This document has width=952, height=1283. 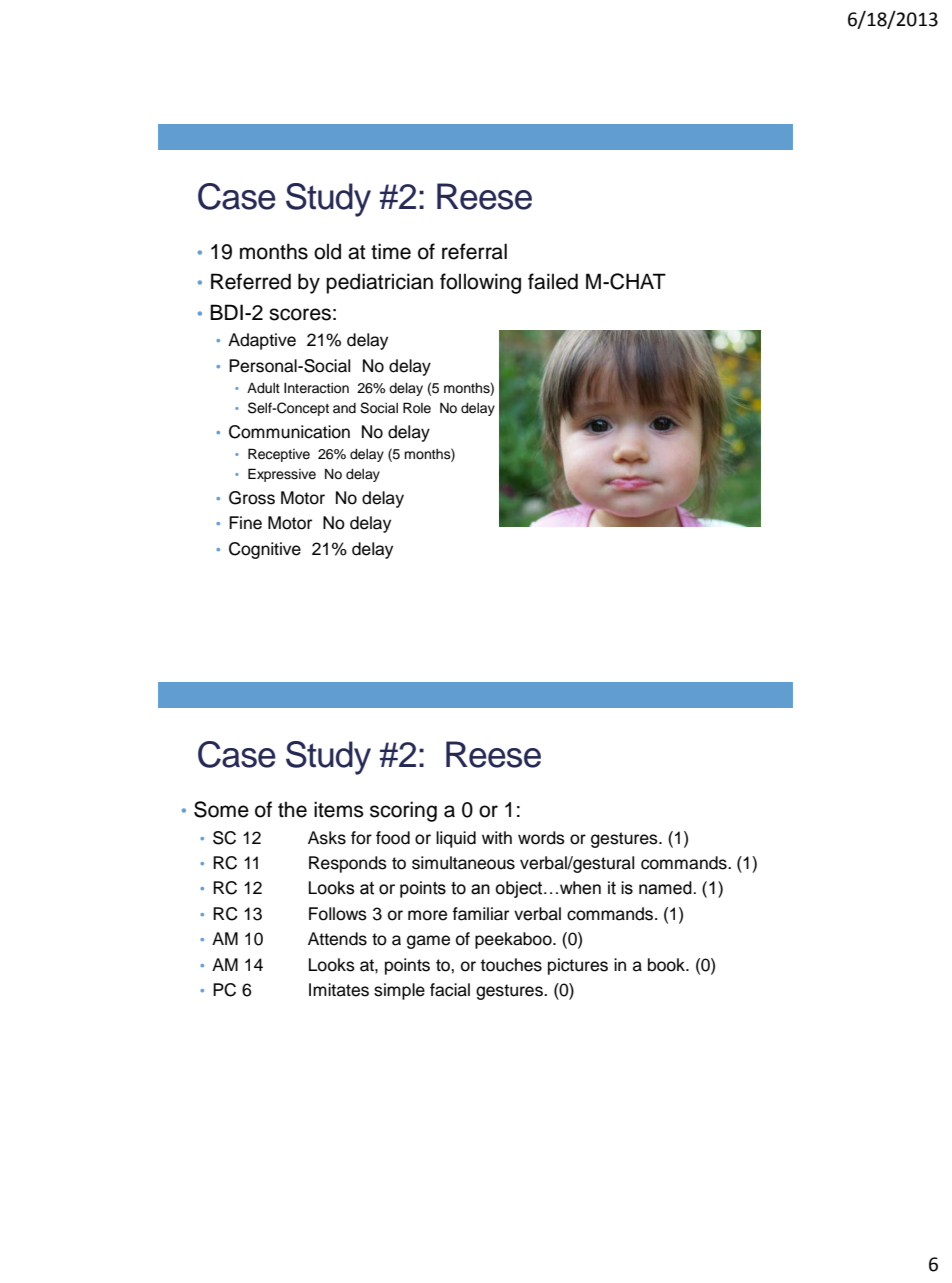 I want to click on Referred, so click(x=251, y=281).
